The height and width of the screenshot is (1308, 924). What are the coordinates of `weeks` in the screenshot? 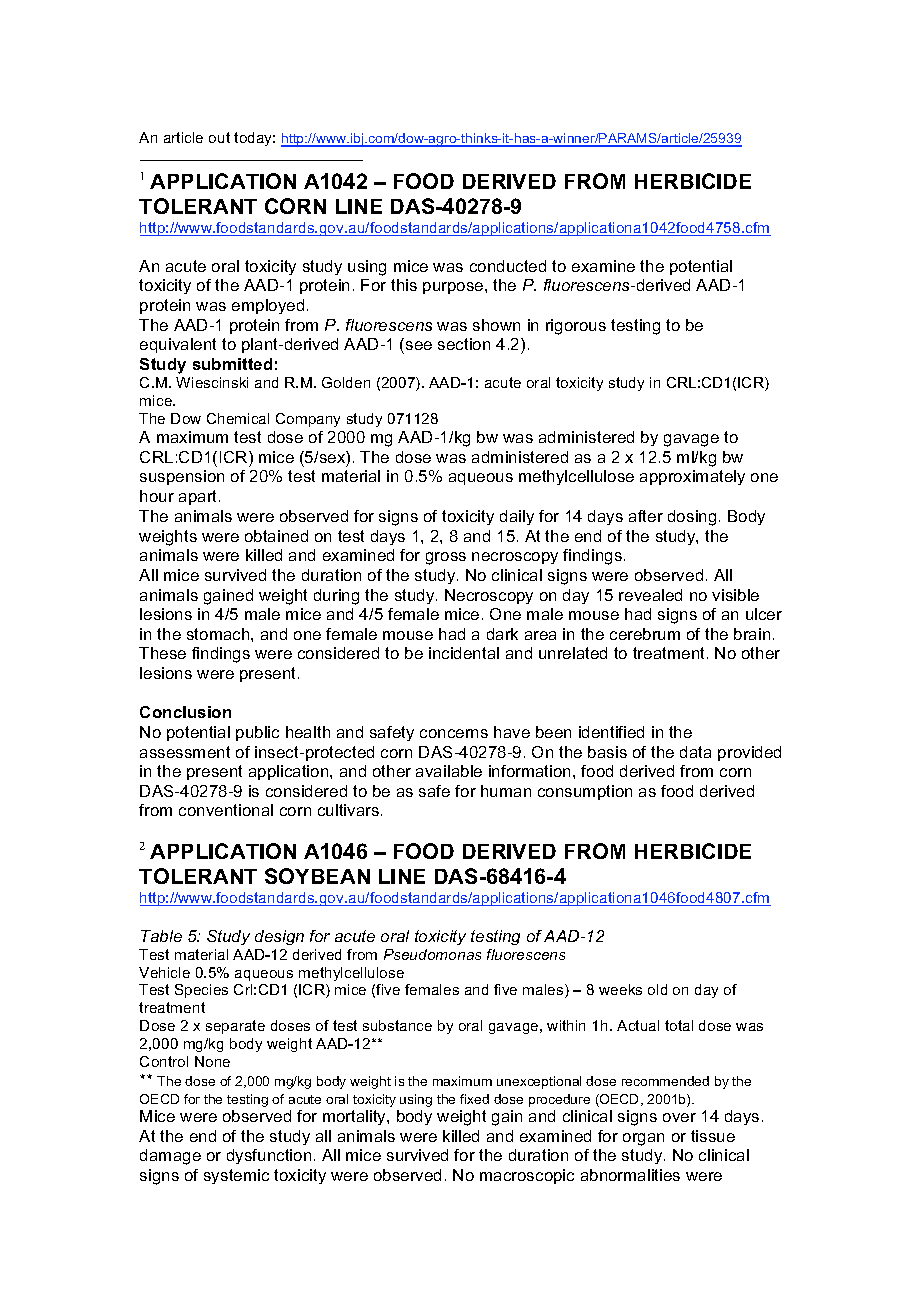 It's located at (620, 989).
